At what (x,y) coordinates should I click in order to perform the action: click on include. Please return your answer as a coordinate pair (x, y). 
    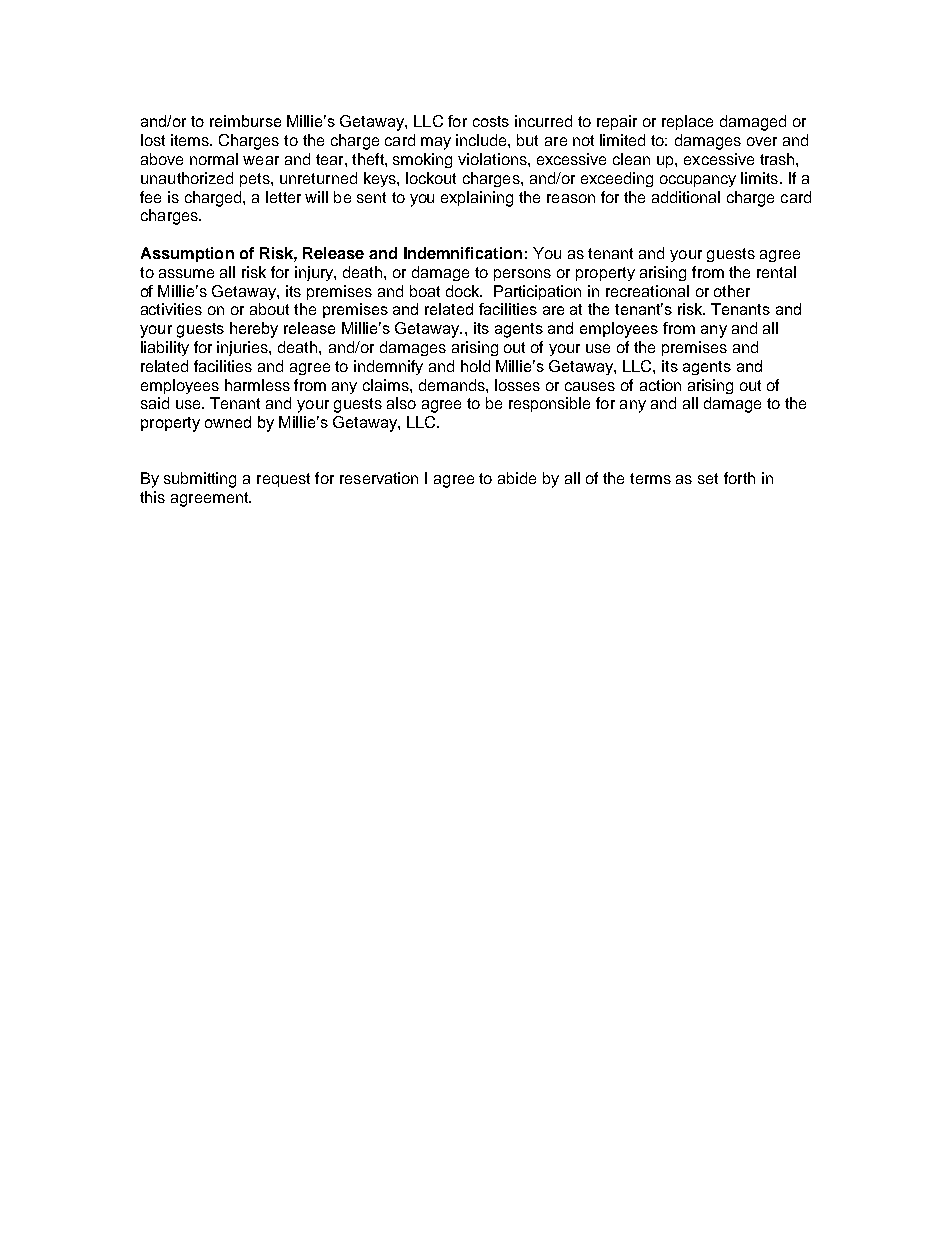
    Looking at the image, I should click on (482, 140).
